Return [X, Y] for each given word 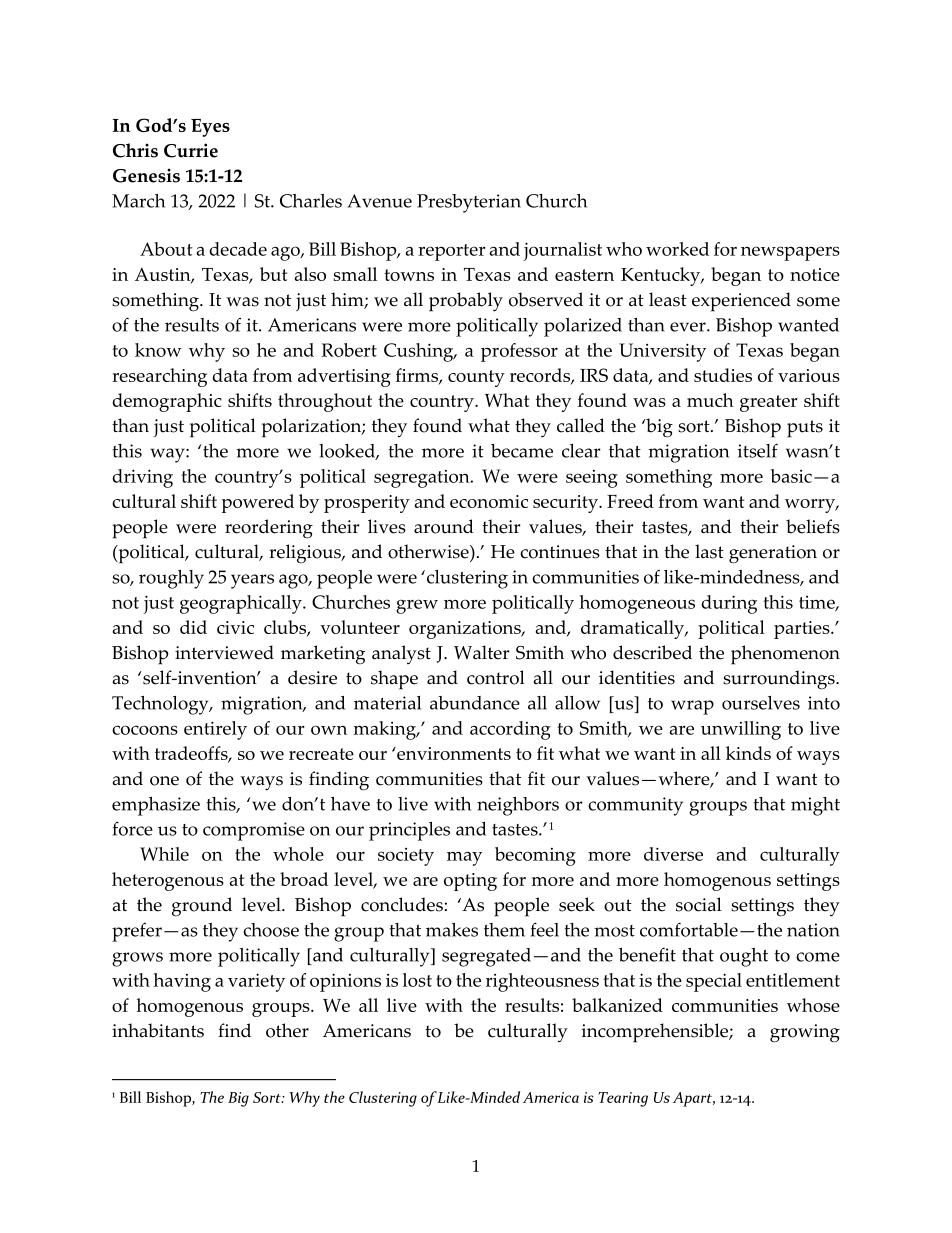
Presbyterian [469, 203]
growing [805, 1033]
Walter [481, 652]
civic [235, 627]
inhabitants [158, 1030]
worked [677, 249]
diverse [673, 854]
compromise [254, 831]
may [464, 859]
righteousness [542, 982]
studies [723, 375]
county [476, 378]
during [729, 604]
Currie [191, 150]
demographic [167, 402]
